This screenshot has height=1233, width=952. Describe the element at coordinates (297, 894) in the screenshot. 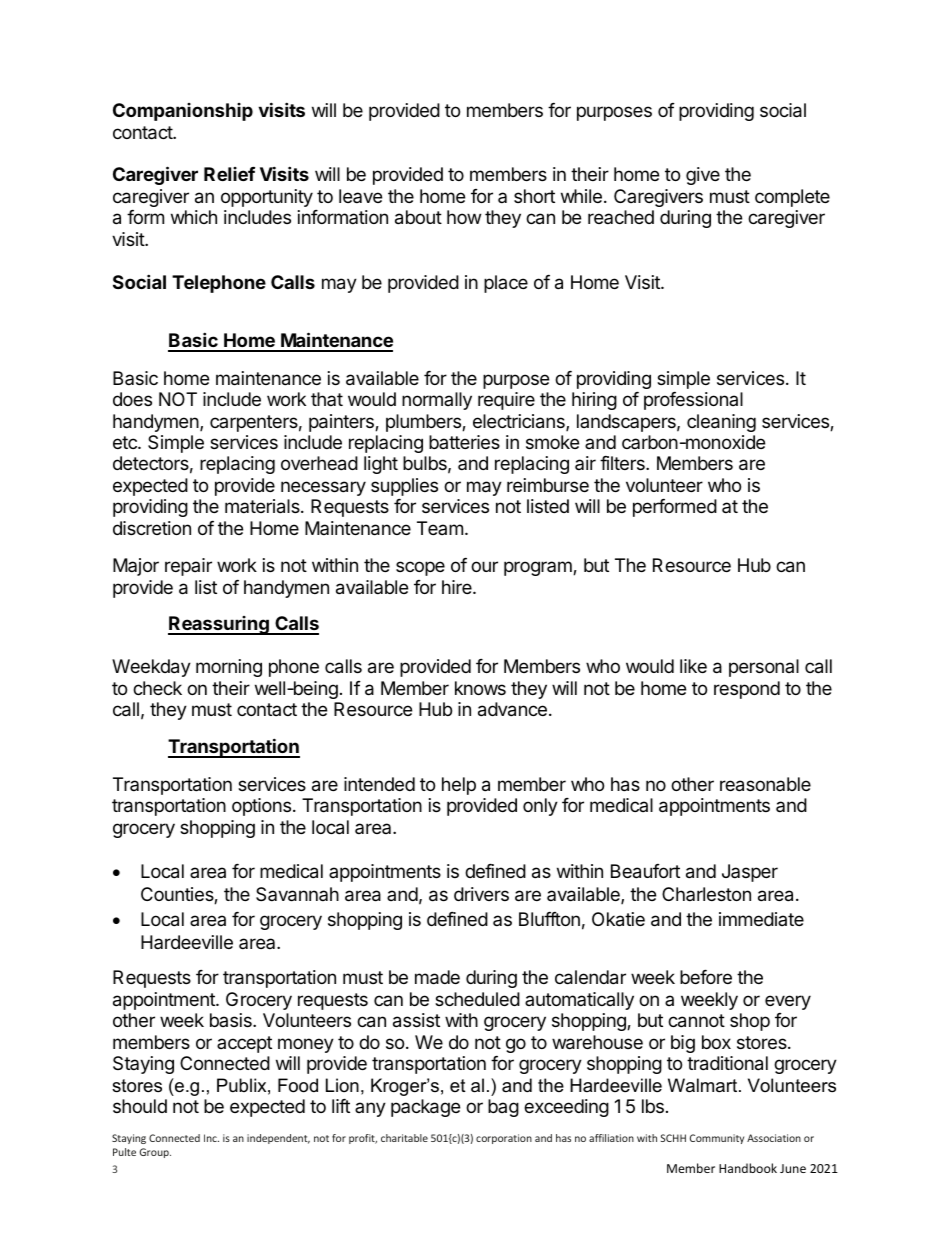

I see `Savannah` at that location.
